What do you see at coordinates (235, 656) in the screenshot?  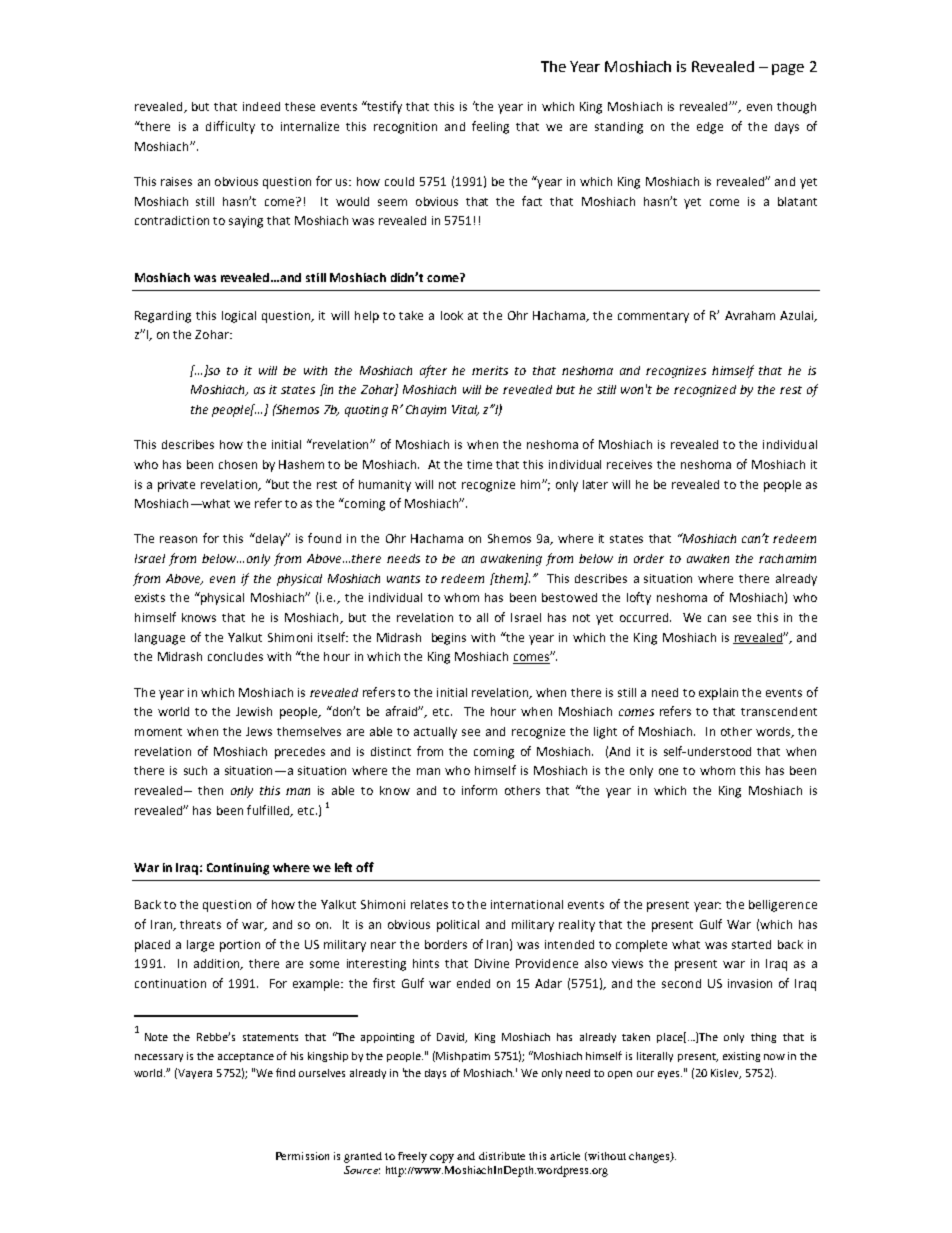 I see `concludes` at bounding box center [235, 656].
